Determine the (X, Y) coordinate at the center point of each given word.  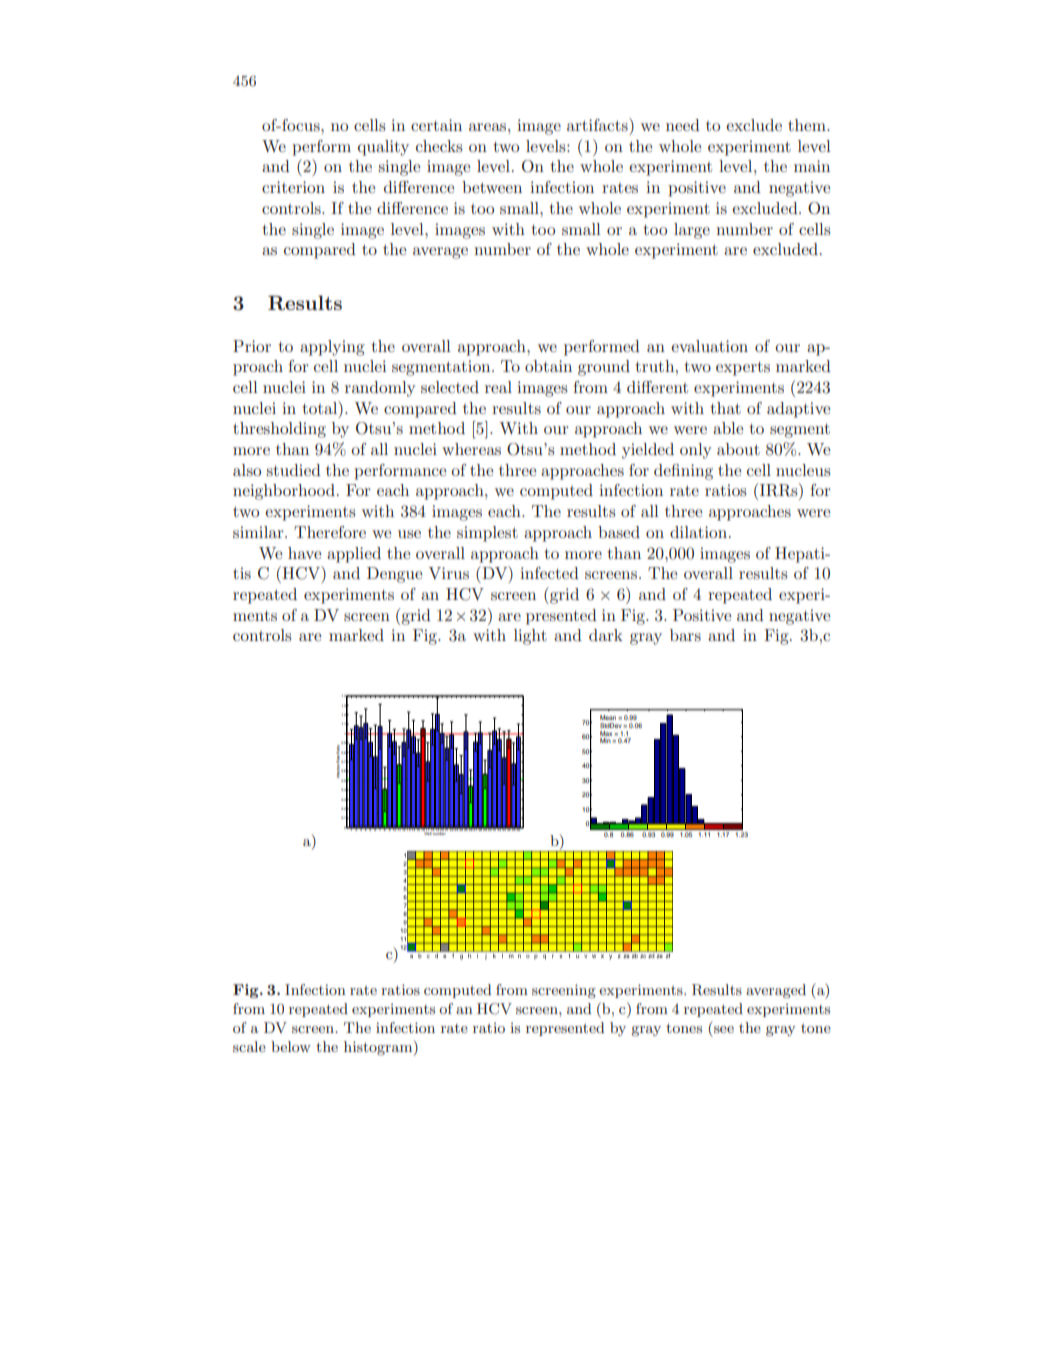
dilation (700, 532)
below (291, 1046)
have (305, 553)
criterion (293, 187)
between (492, 187)
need (683, 125)
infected (549, 573)
